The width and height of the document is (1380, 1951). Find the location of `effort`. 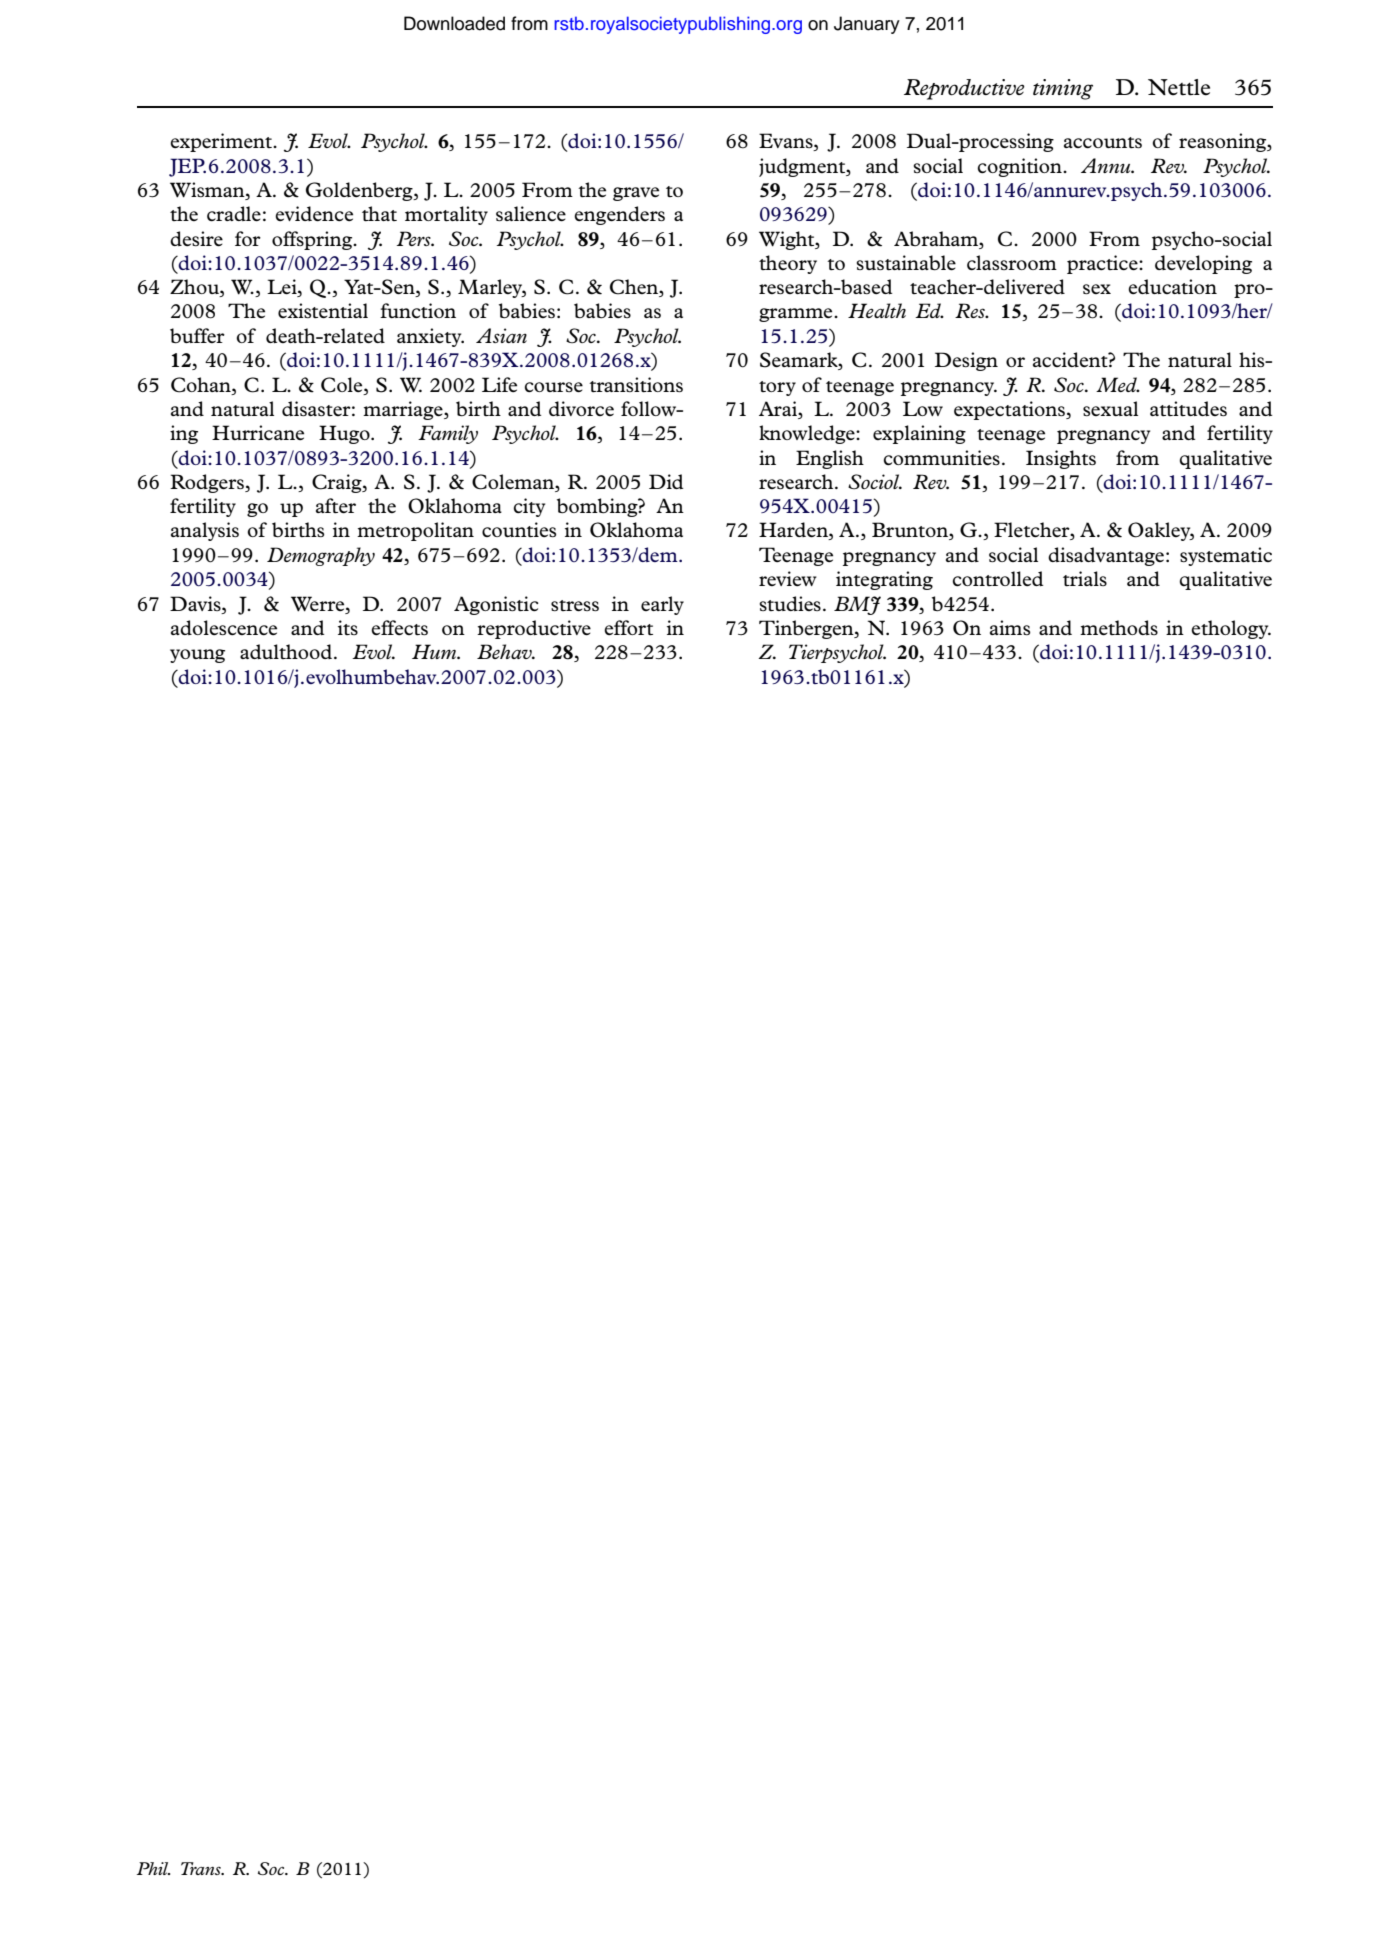

effort is located at coordinates (628, 627).
